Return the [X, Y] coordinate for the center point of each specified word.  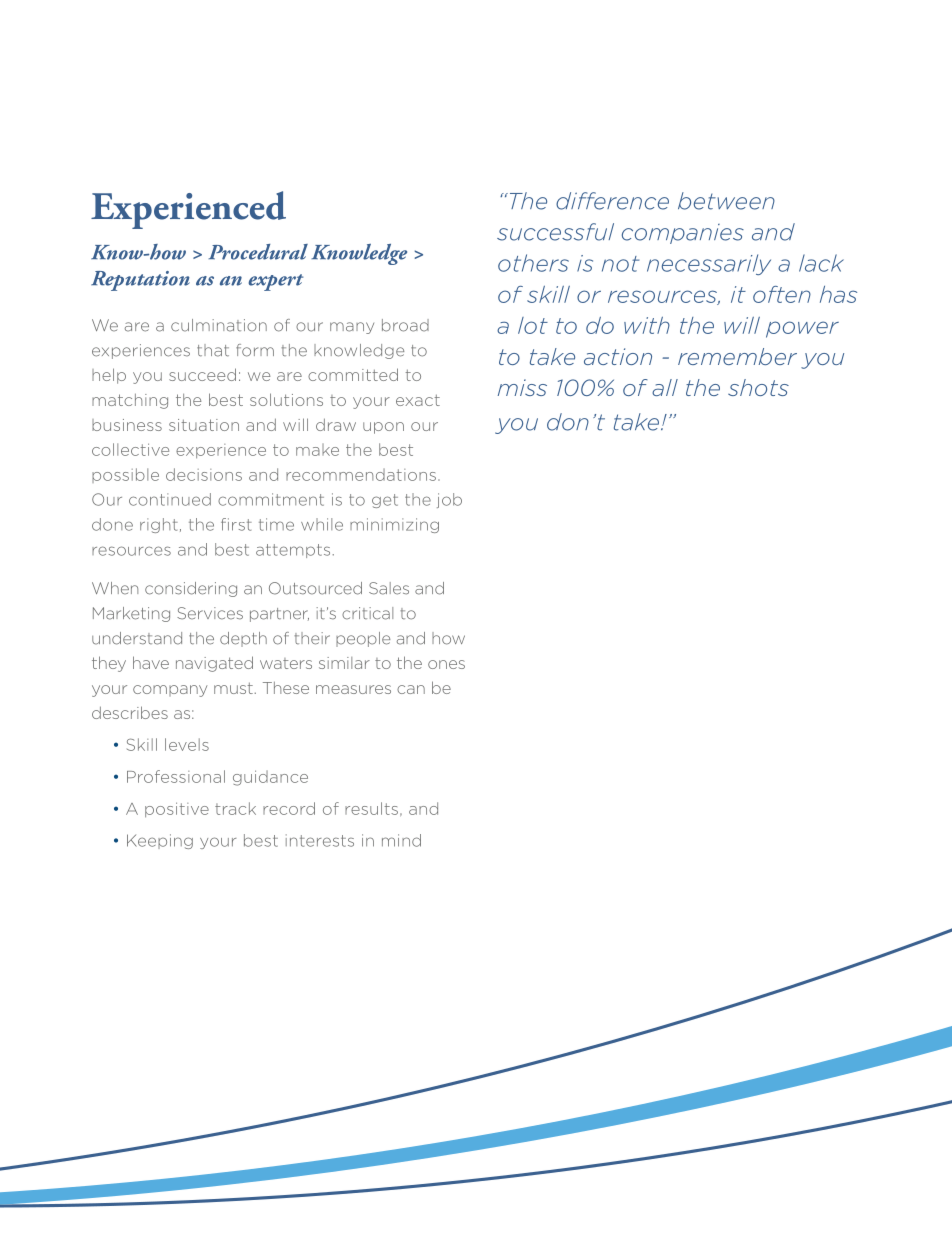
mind [401, 840]
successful [555, 232]
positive [177, 809]
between [726, 201]
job [449, 500]
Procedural [258, 252]
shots [758, 387]
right [159, 525]
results [371, 808]
